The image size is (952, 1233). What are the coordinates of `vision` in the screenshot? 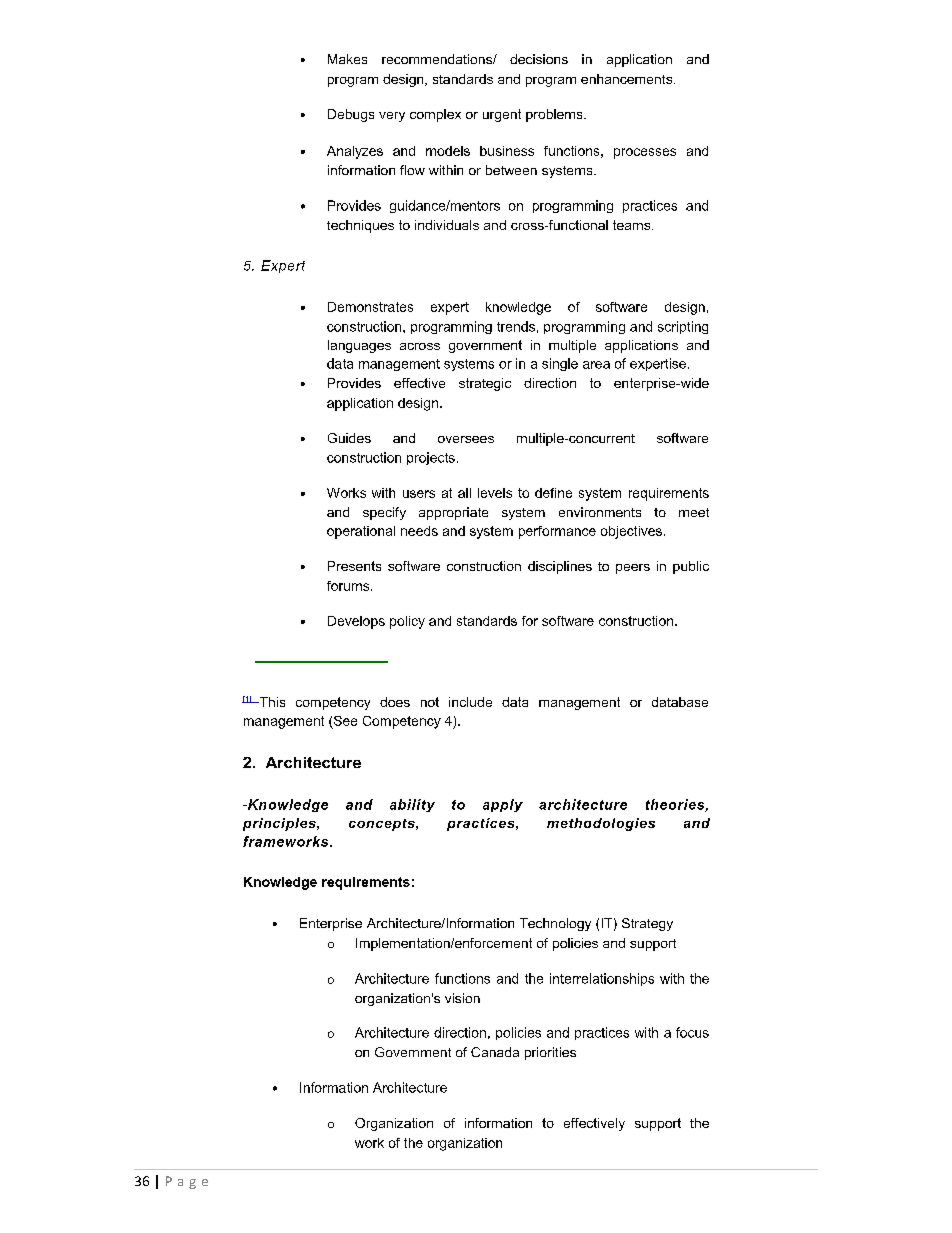 It's located at (462, 998).
